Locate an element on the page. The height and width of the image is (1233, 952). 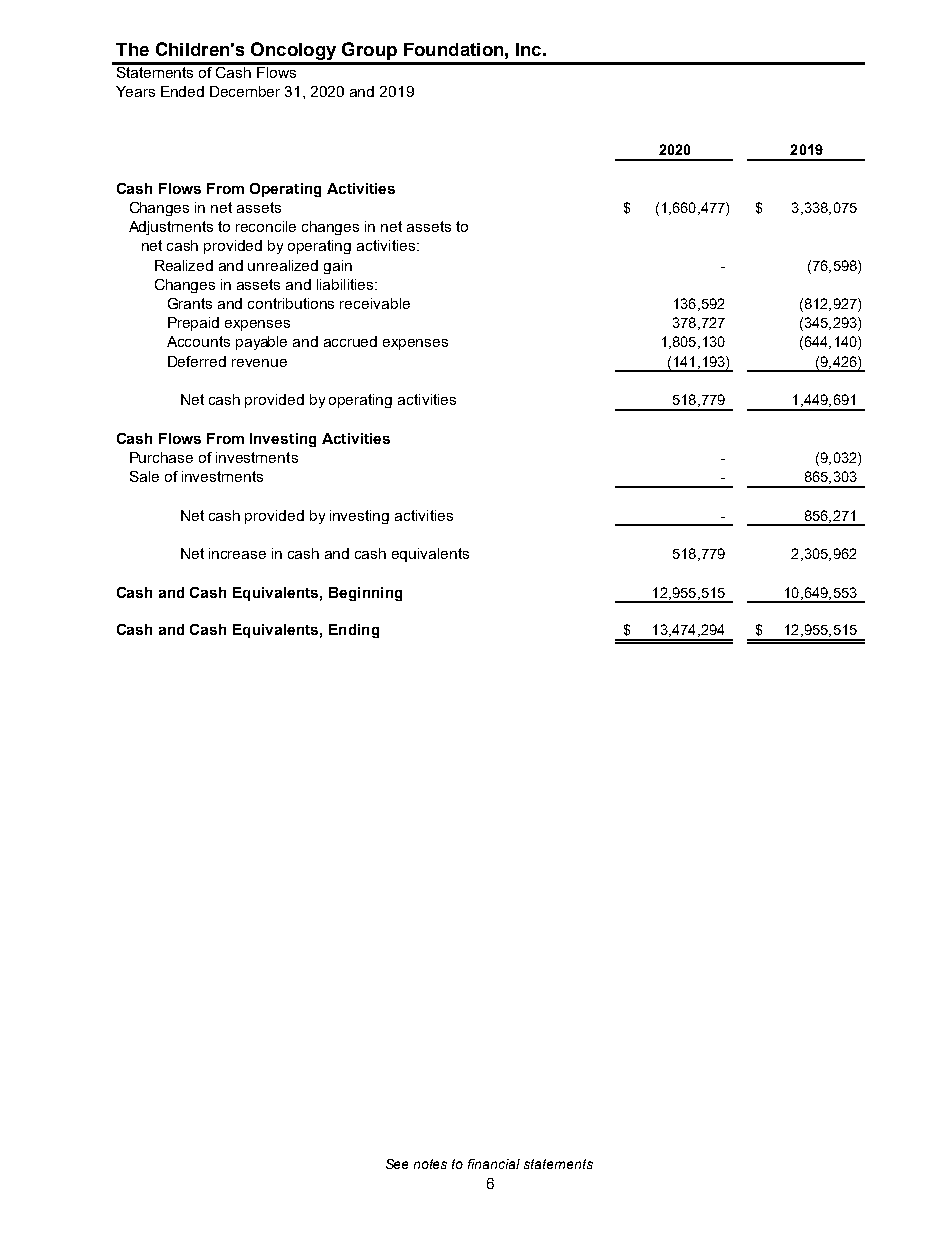
accrued is located at coordinates (350, 341).
